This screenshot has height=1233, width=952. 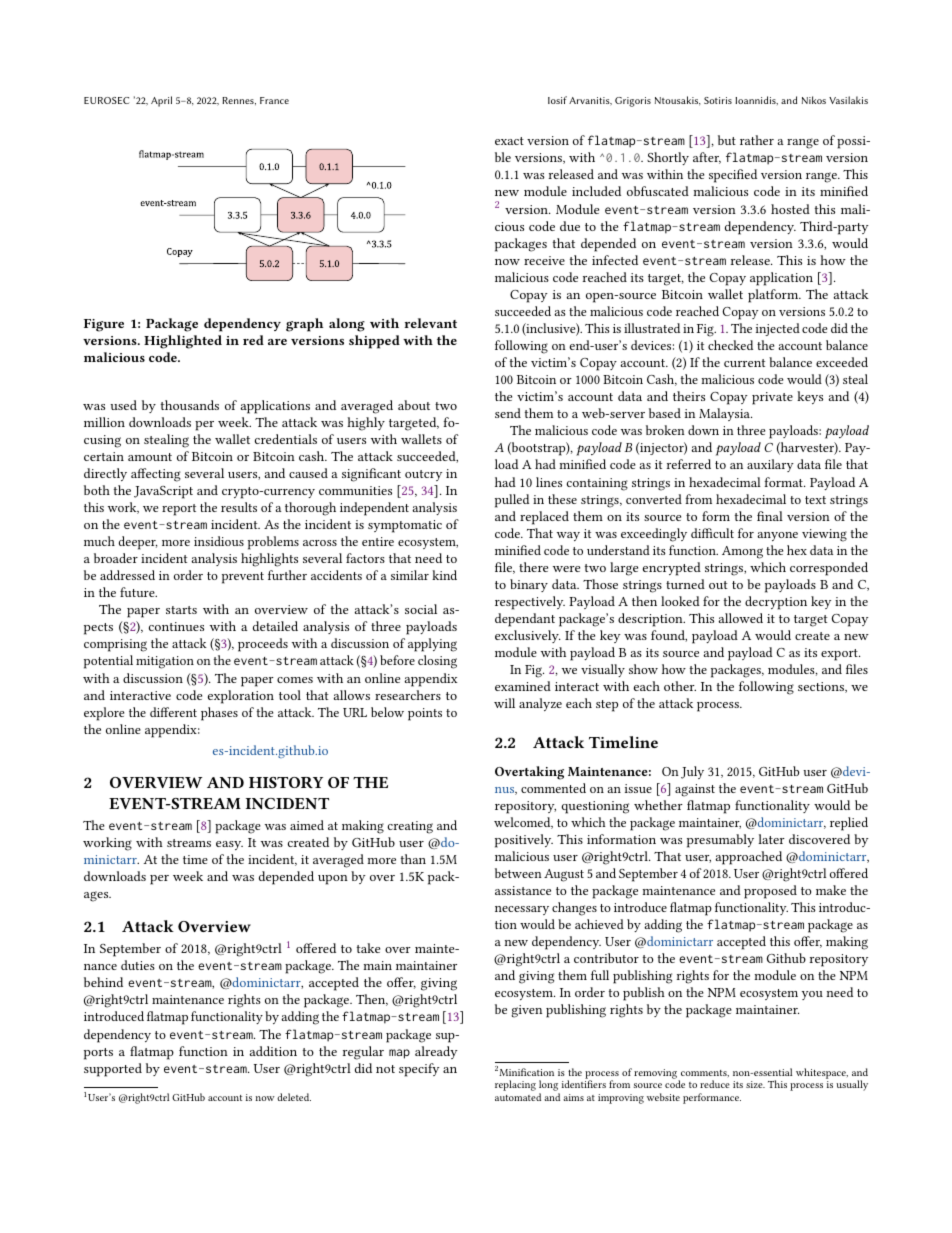 I want to click on exact, so click(x=509, y=141).
